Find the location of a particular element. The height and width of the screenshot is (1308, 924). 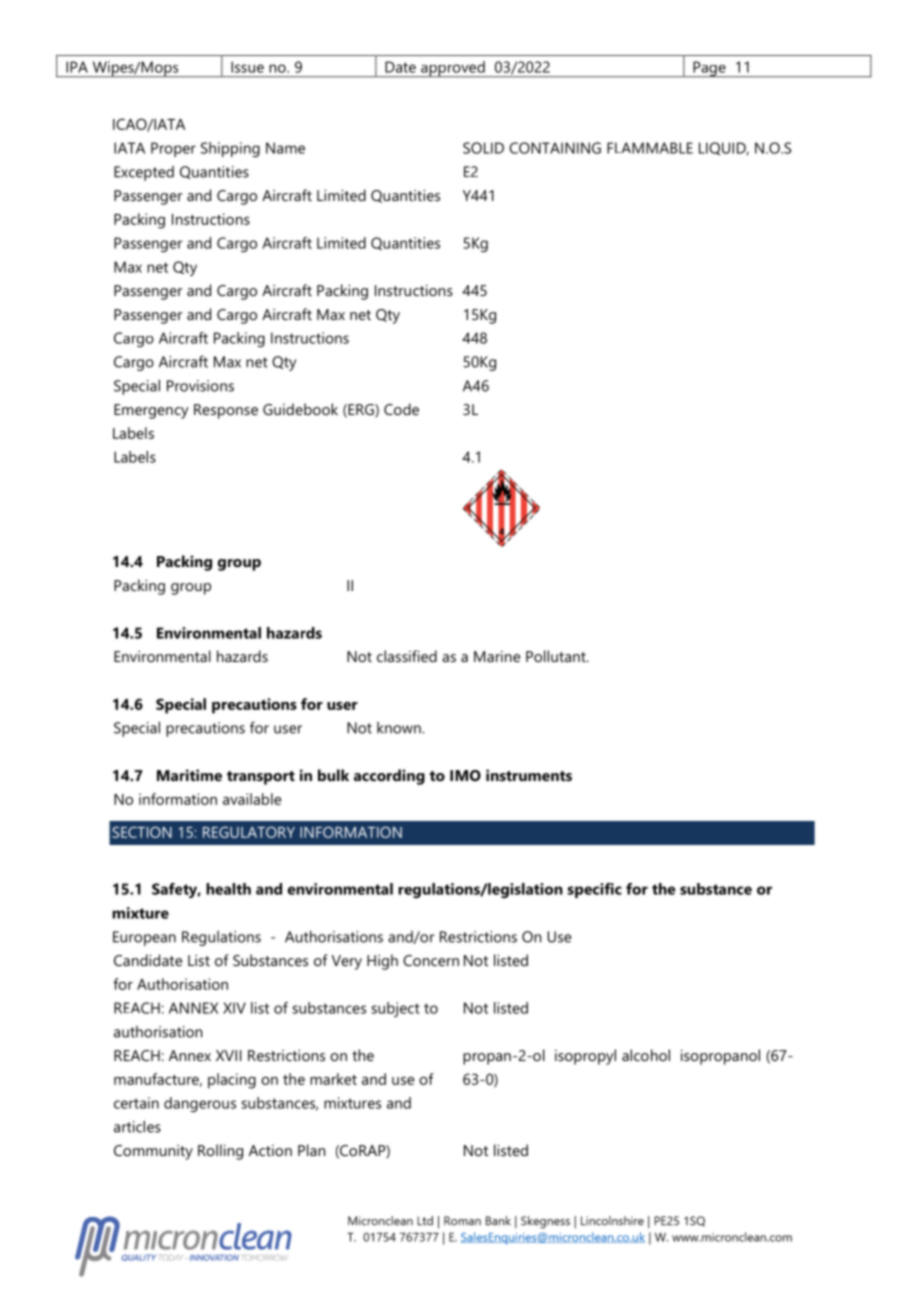

Emergency is located at coordinates (151, 411).
